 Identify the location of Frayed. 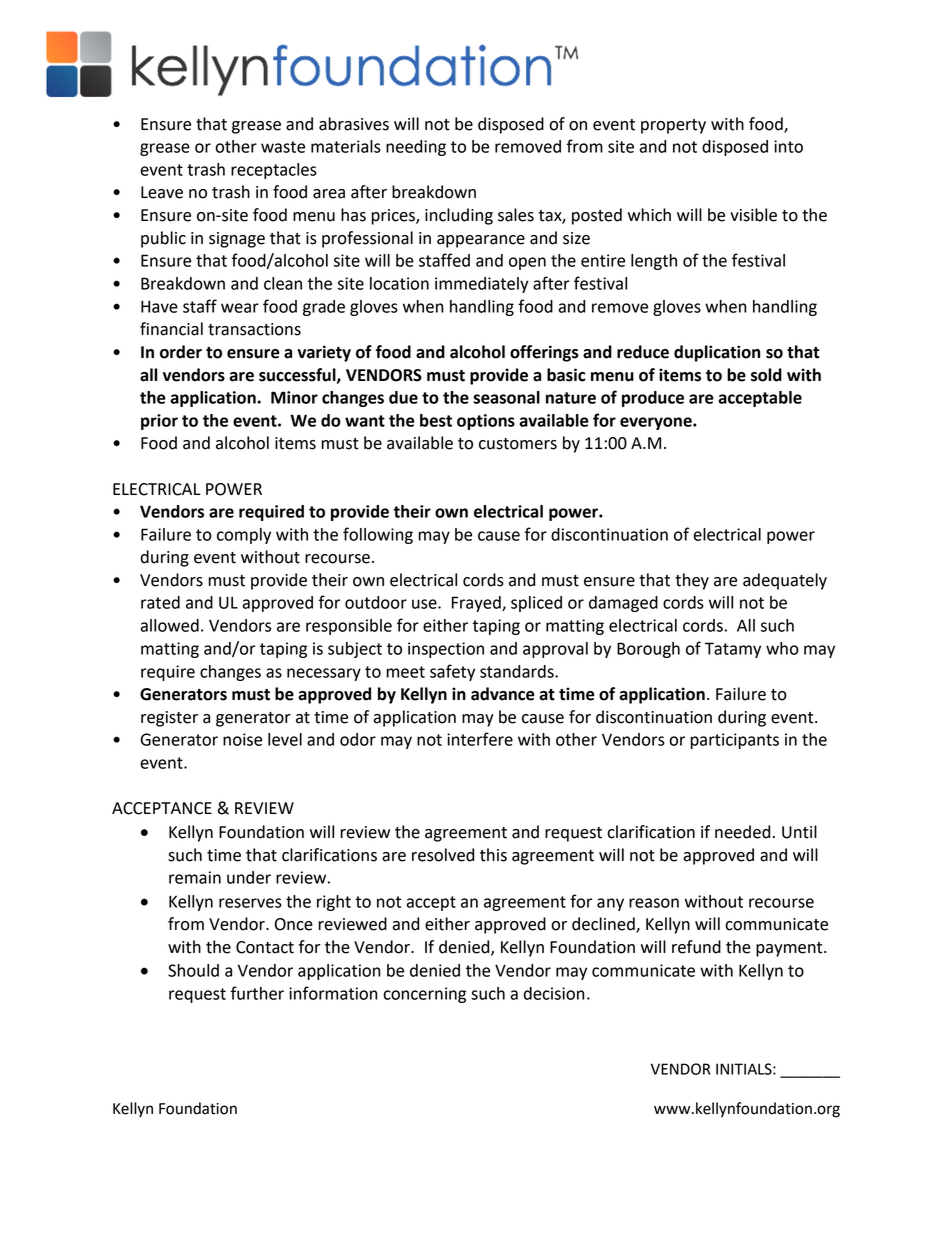
(477, 604).
